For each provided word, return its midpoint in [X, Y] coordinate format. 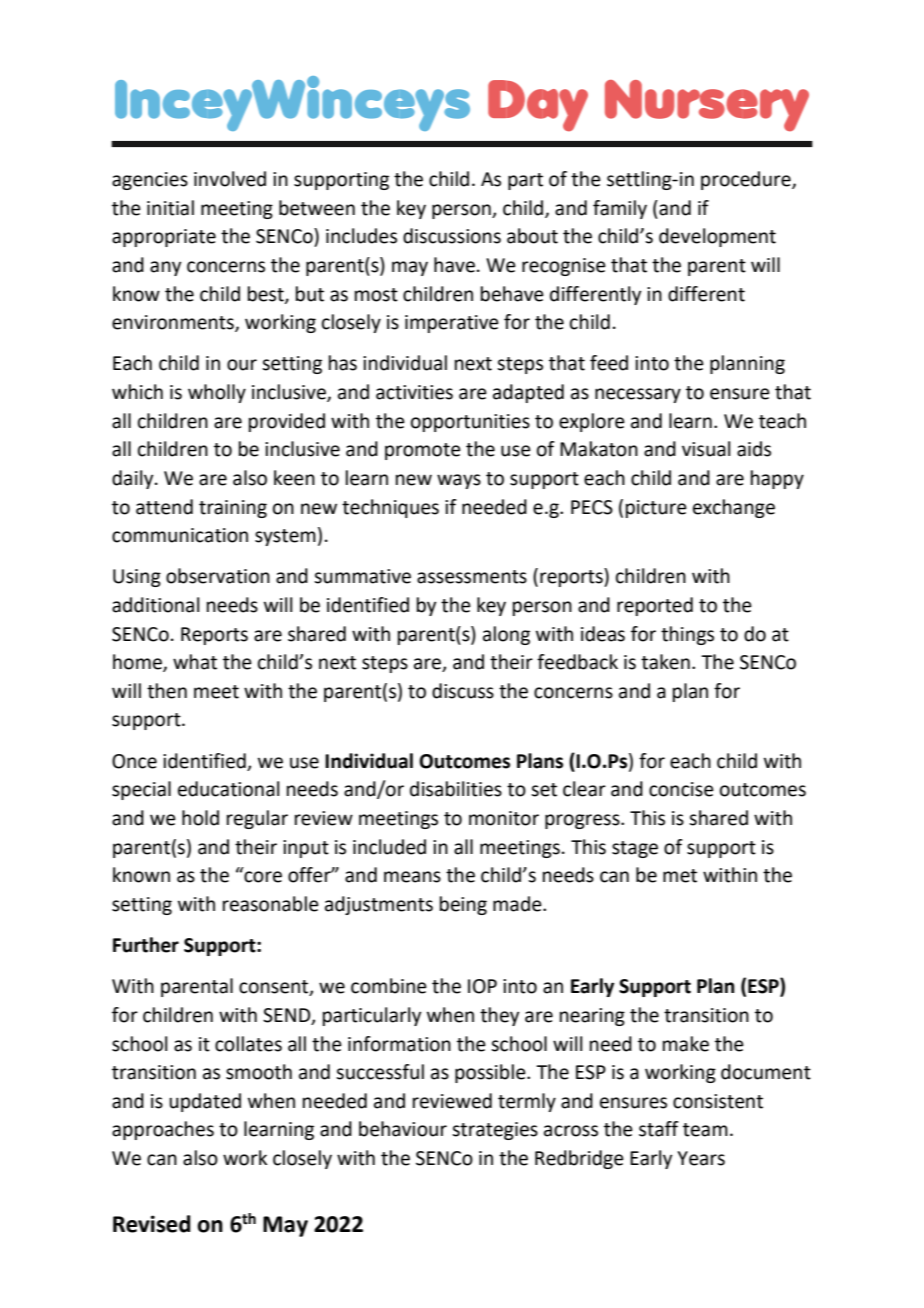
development [717, 237]
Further [146, 945]
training [233, 509]
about [532, 236]
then [167, 691]
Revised [152, 1224]
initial [170, 208]
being [463, 905]
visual [706, 449]
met [680, 876]
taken [665, 662]
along [506, 635]
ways [459, 481]
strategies [495, 1131]
